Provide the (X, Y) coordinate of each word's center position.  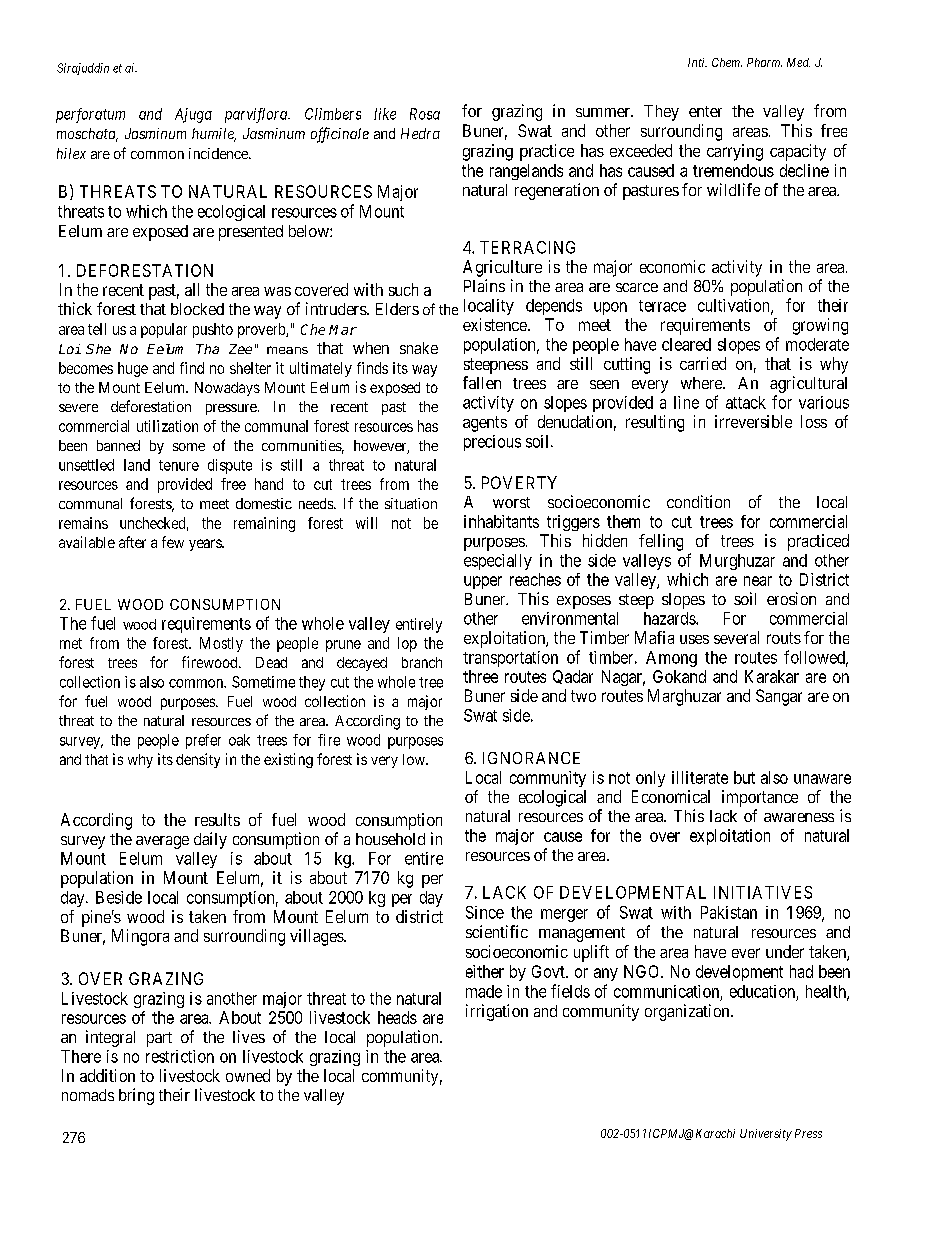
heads (397, 1017)
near (758, 581)
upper (483, 582)
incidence (219, 153)
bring (136, 1096)
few (173, 542)
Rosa (425, 114)
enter (705, 111)
